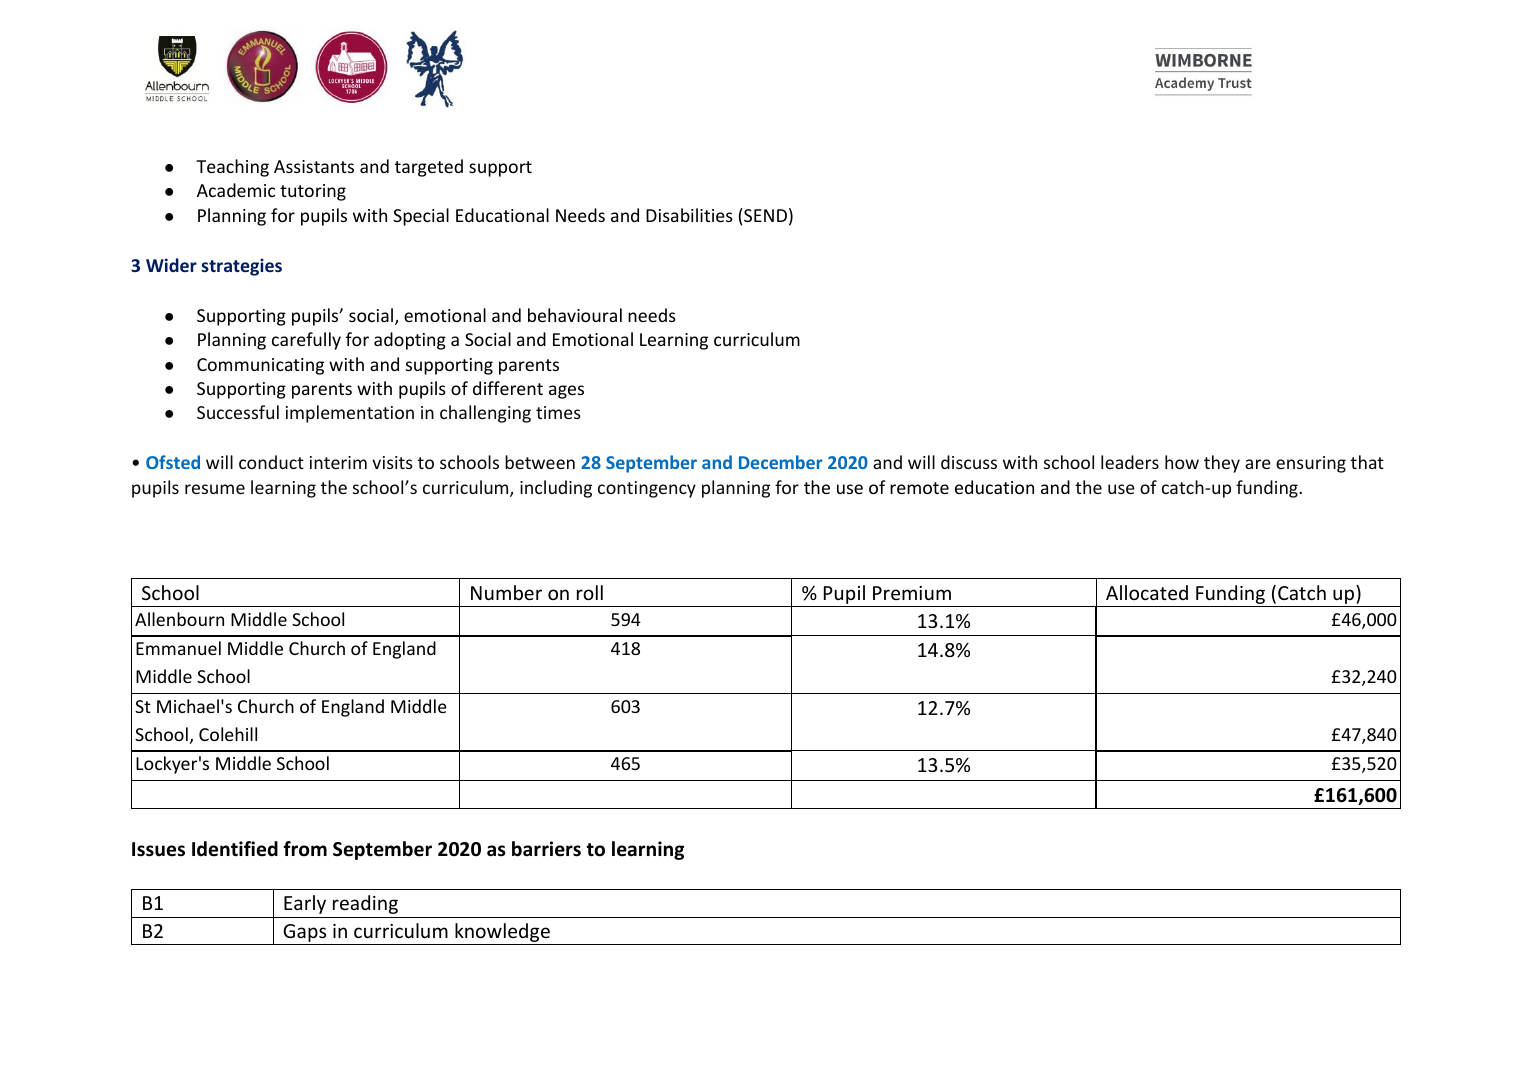  What do you see at coordinates (215, 489) in the screenshot?
I see `resume` at bounding box center [215, 489].
